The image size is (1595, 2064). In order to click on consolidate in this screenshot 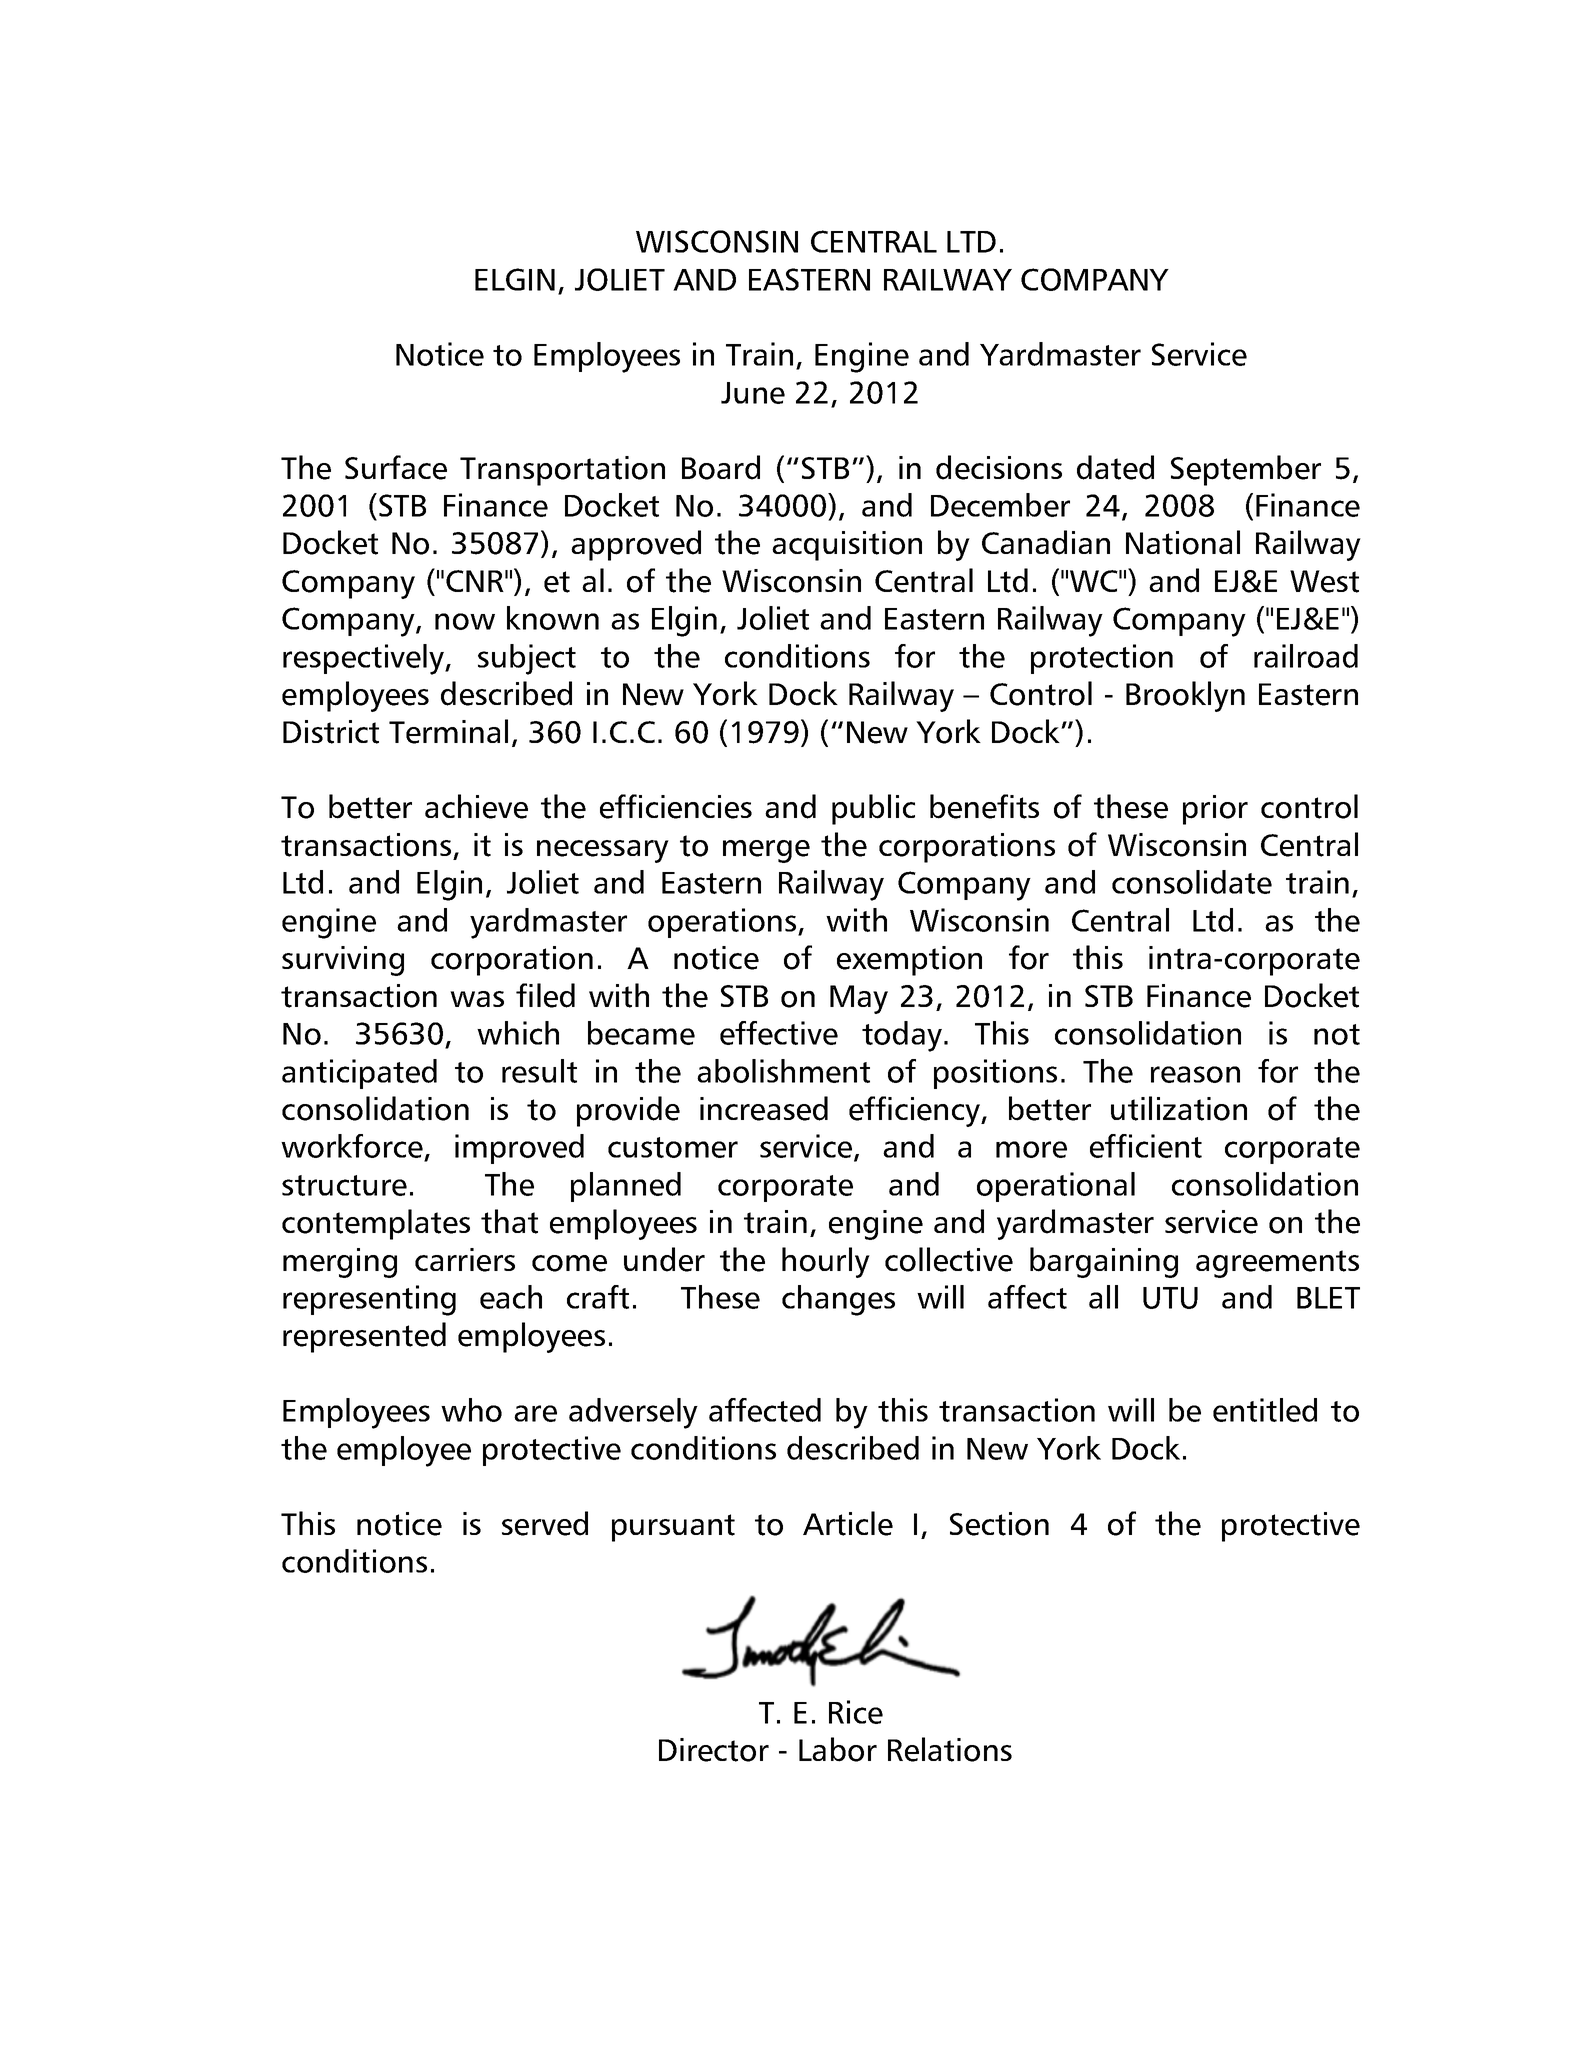, I will do `click(1192, 882)`.
